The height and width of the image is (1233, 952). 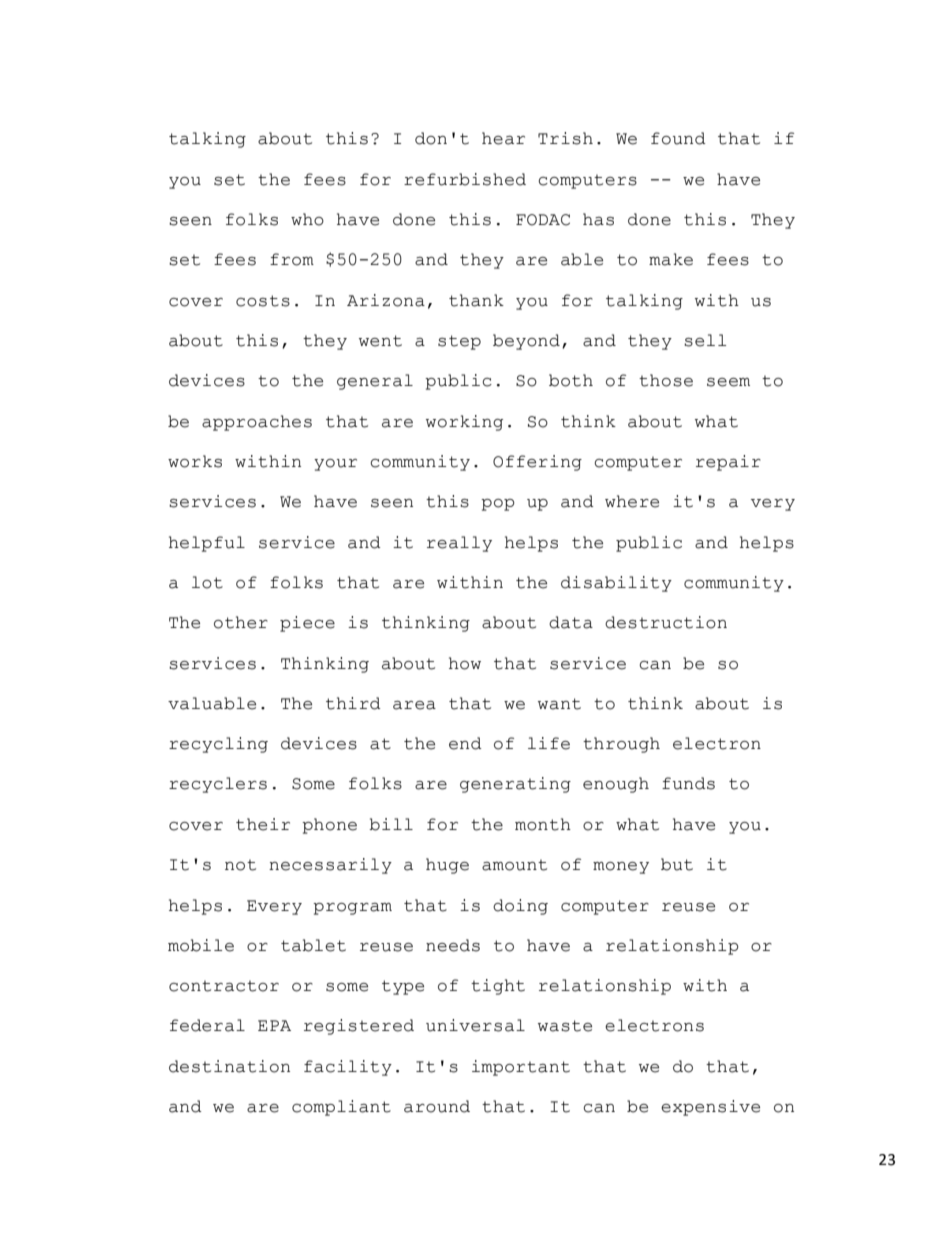 I want to click on expensive, so click(x=710, y=1108).
